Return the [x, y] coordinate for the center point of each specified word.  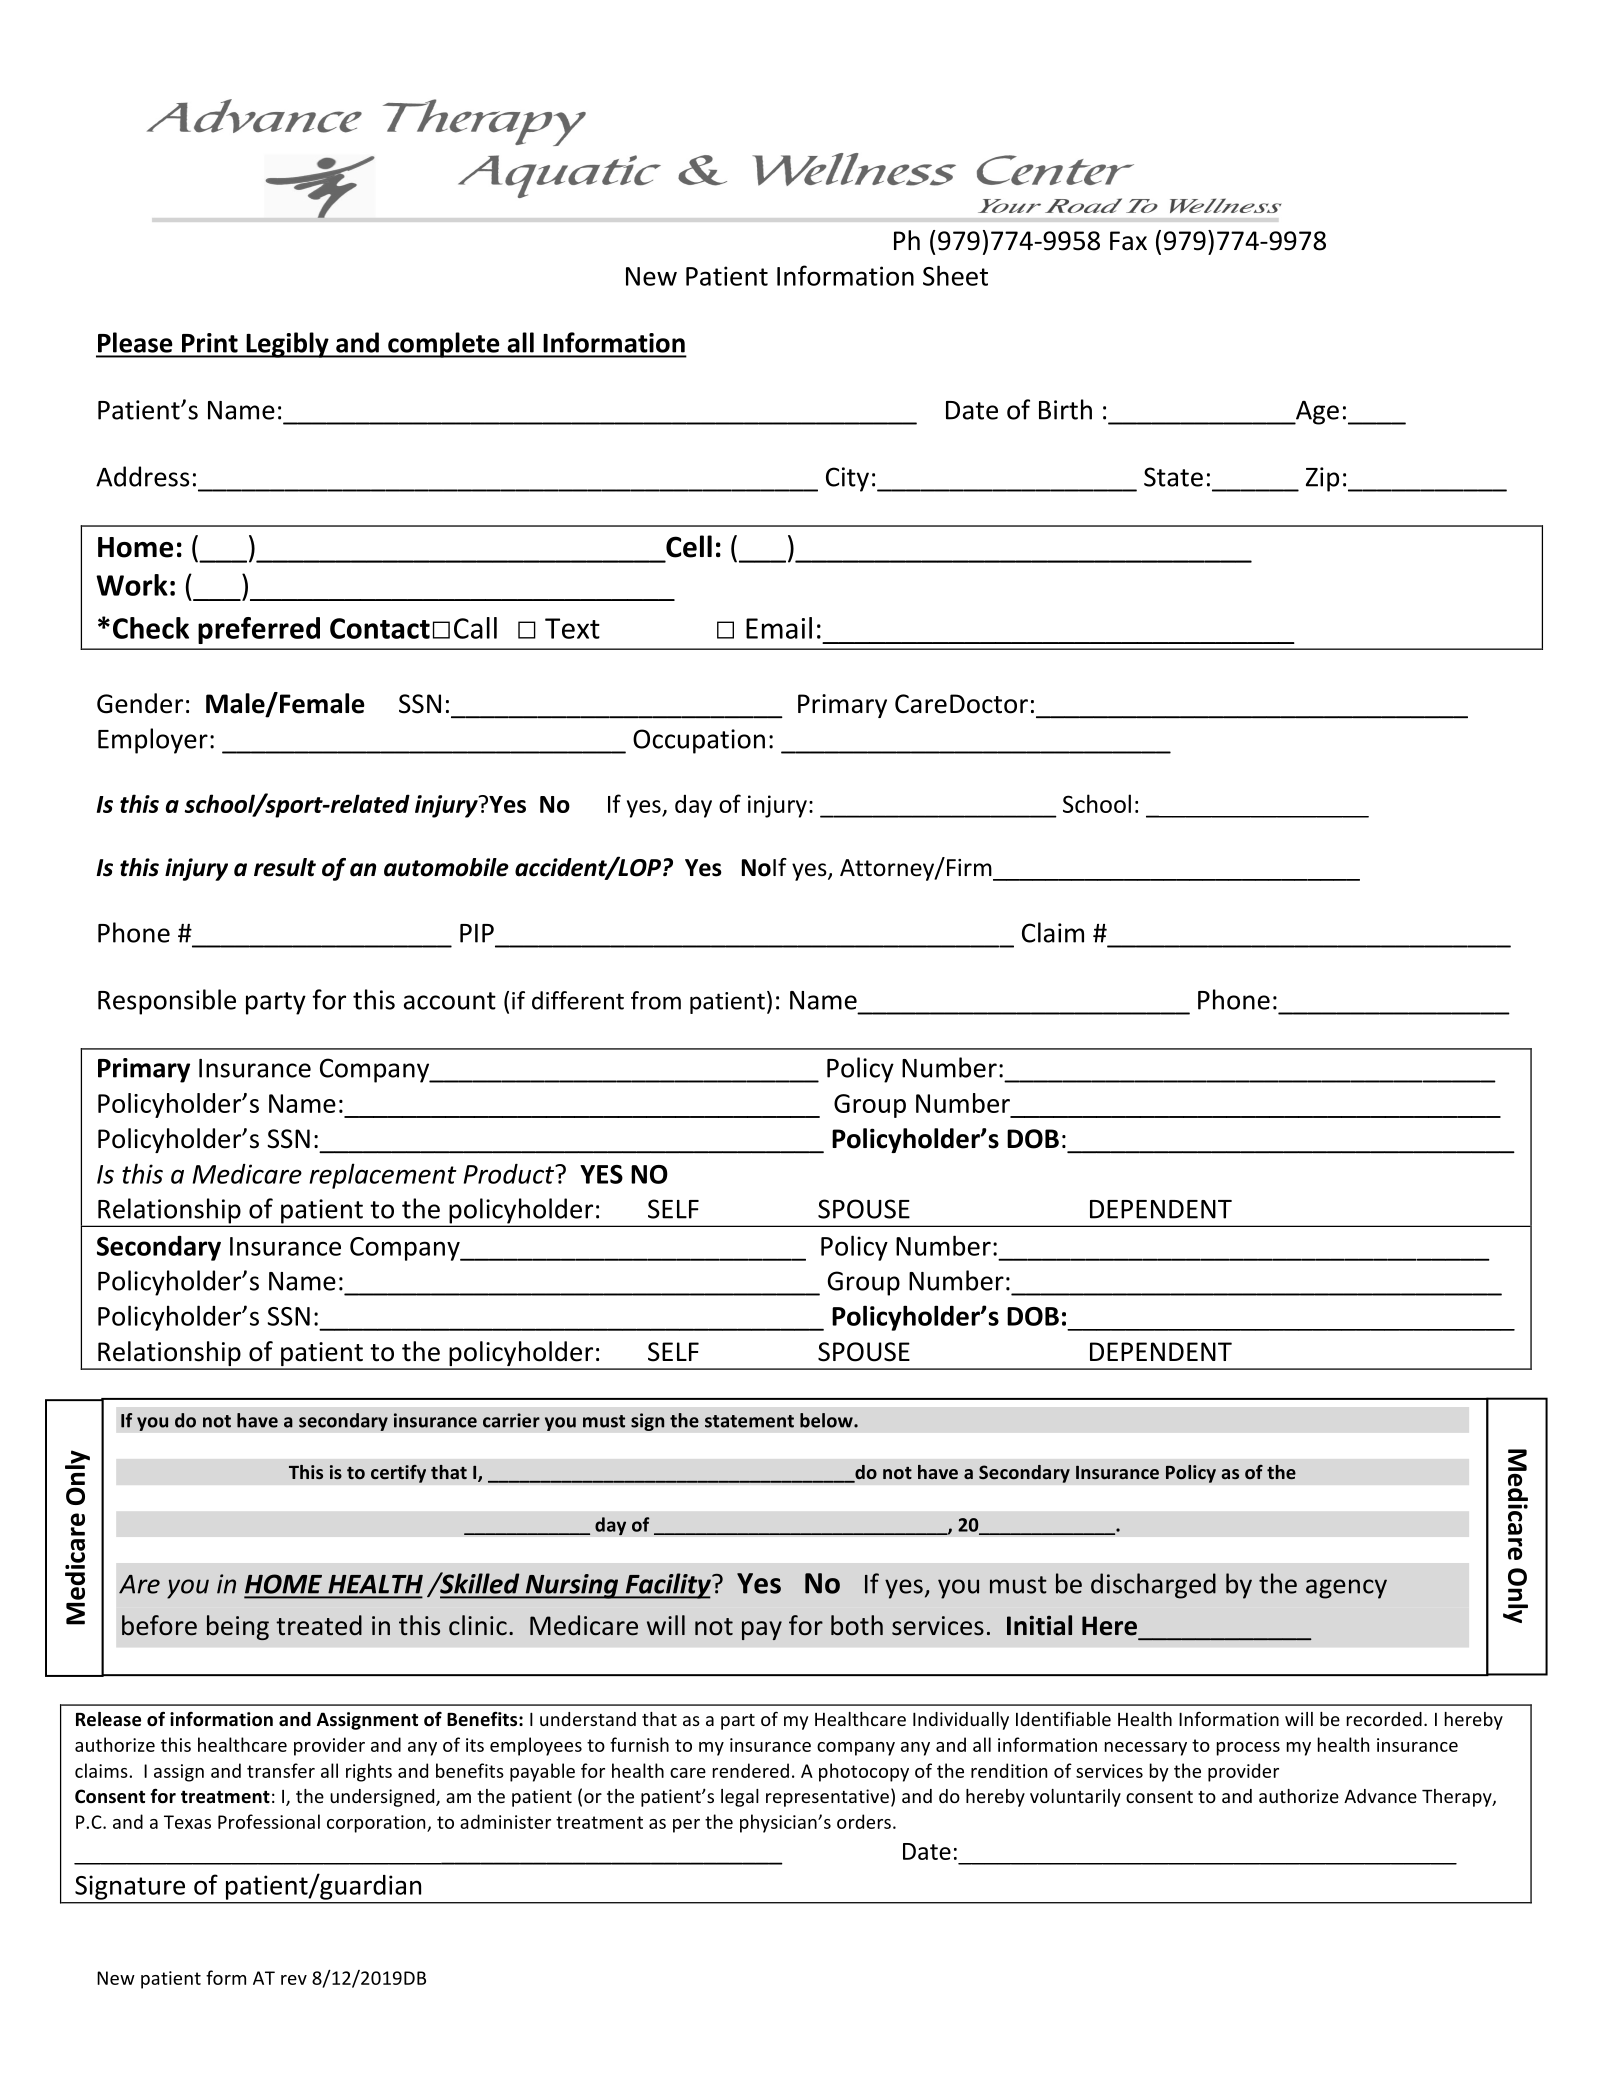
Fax [1128, 241]
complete [444, 345]
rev [294, 1980]
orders [864, 1821]
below [827, 1420]
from [656, 1000]
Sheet [955, 275]
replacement [383, 1176]
